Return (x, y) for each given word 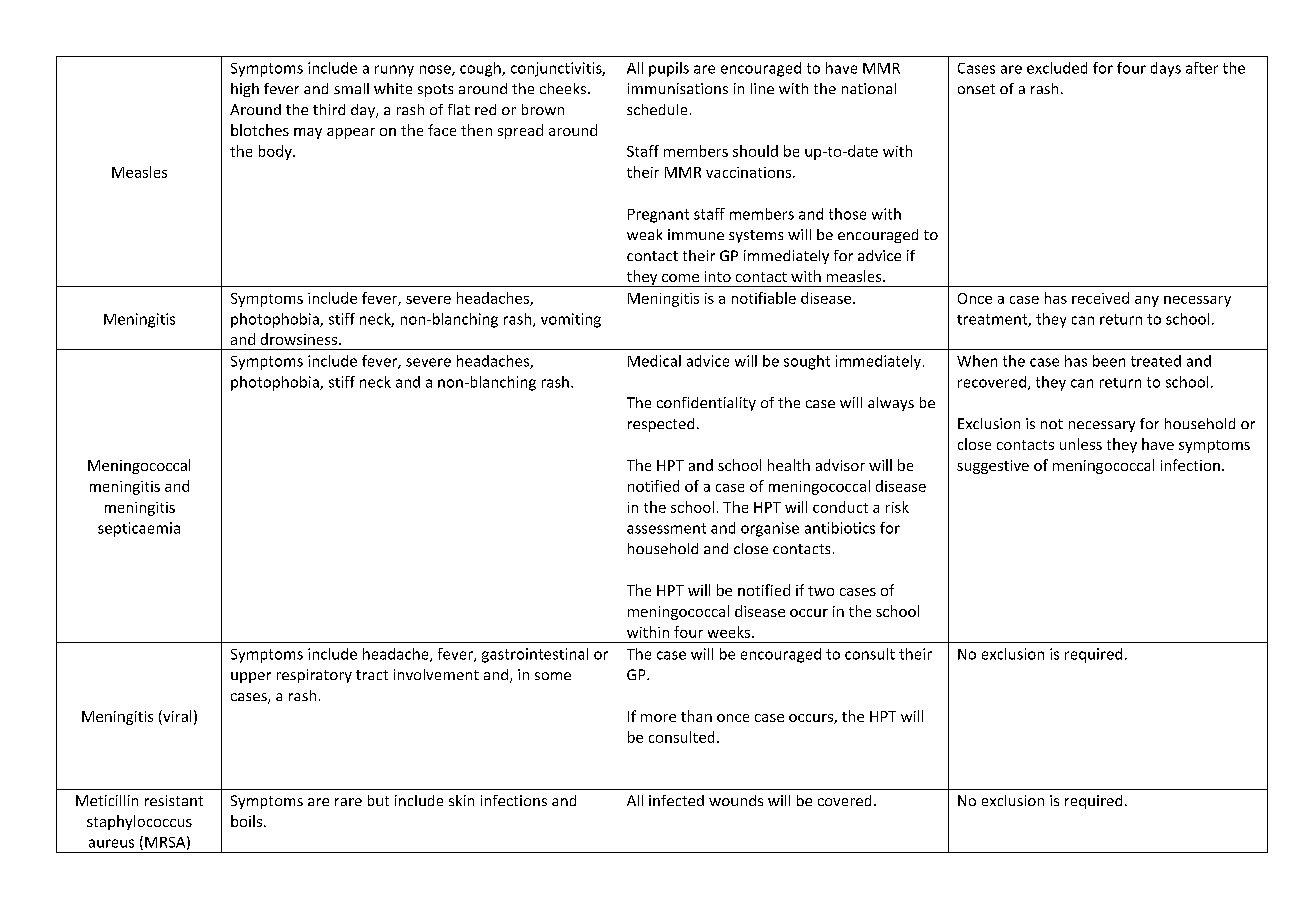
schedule (657, 109)
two (821, 591)
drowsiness (299, 339)
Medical (654, 361)
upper (251, 677)
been (1109, 361)
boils (246, 821)
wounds (736, 800)
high (245, 90)
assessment (666, 528)
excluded (1057, 68)
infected (676, 800)
